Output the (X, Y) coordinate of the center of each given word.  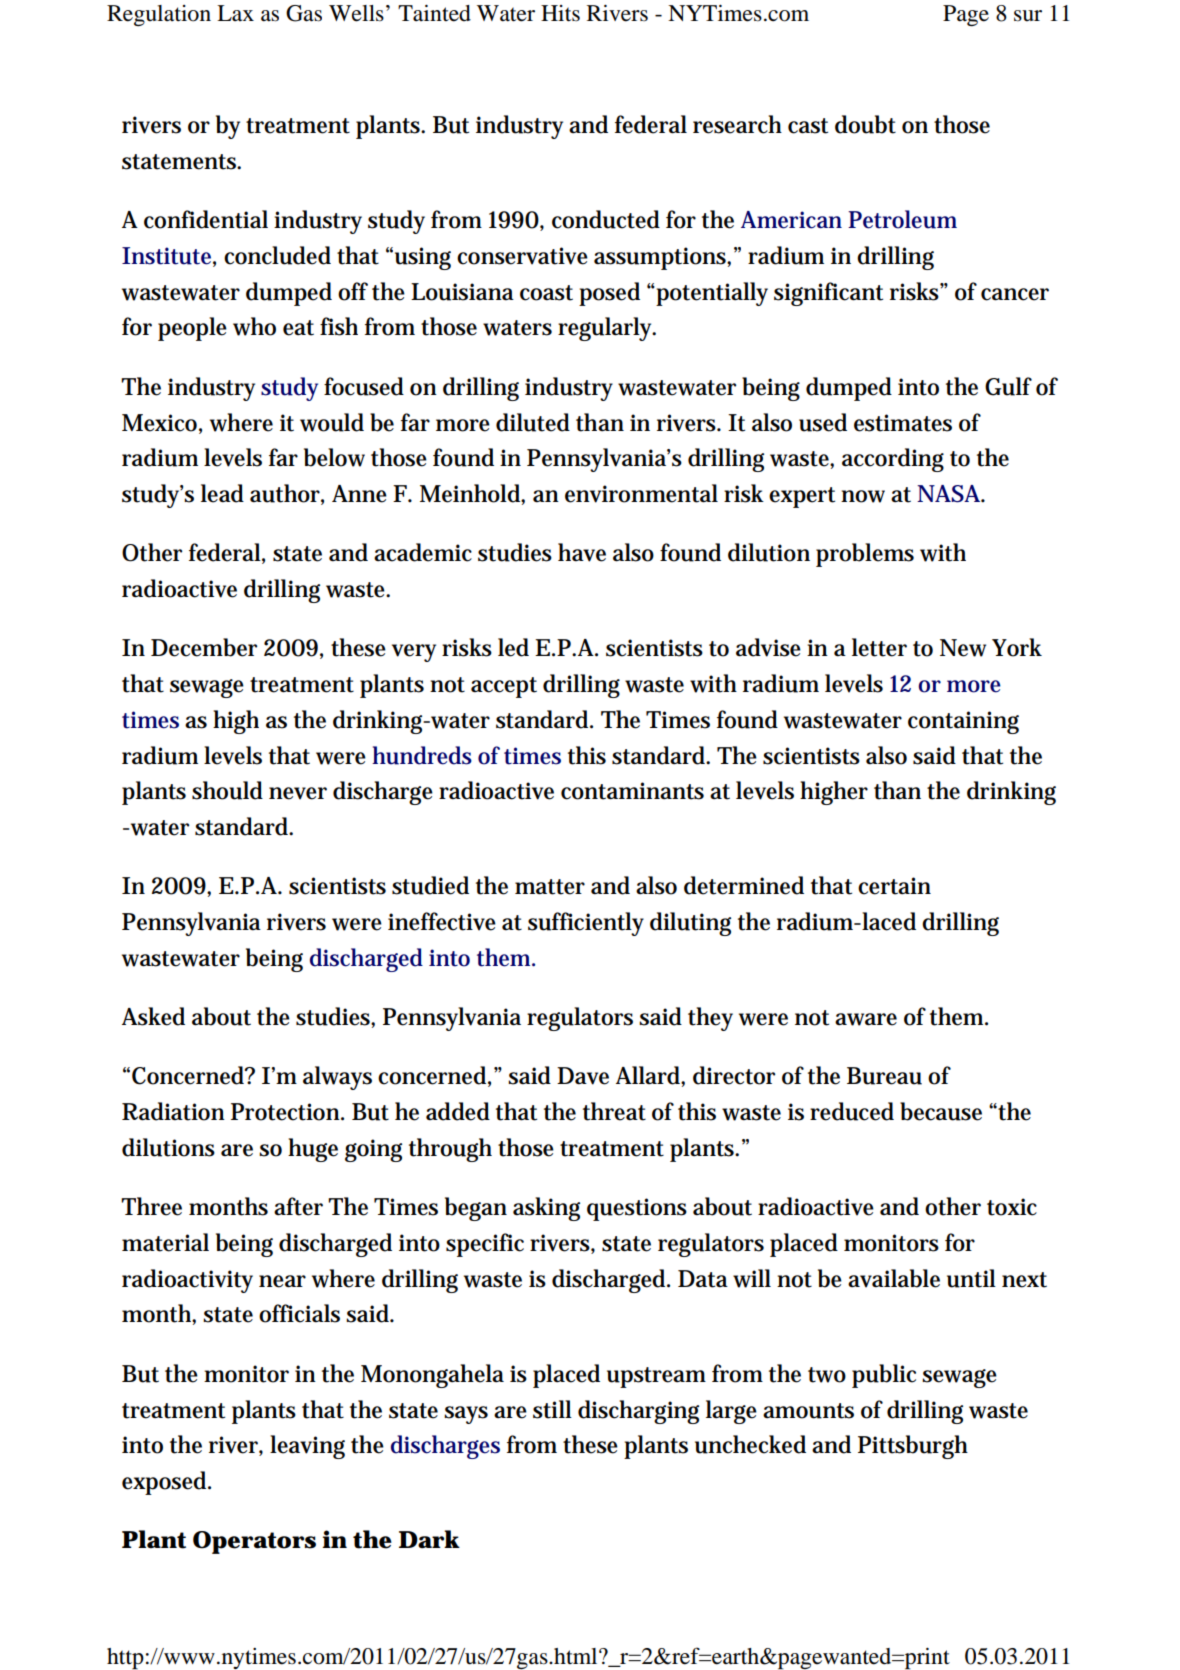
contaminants (632, 791)
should (227, 790)
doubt (865, 124)
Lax (235, 13)
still (552, 1409)
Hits (560, 13)
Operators (254, 1542)
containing (963, 722)
